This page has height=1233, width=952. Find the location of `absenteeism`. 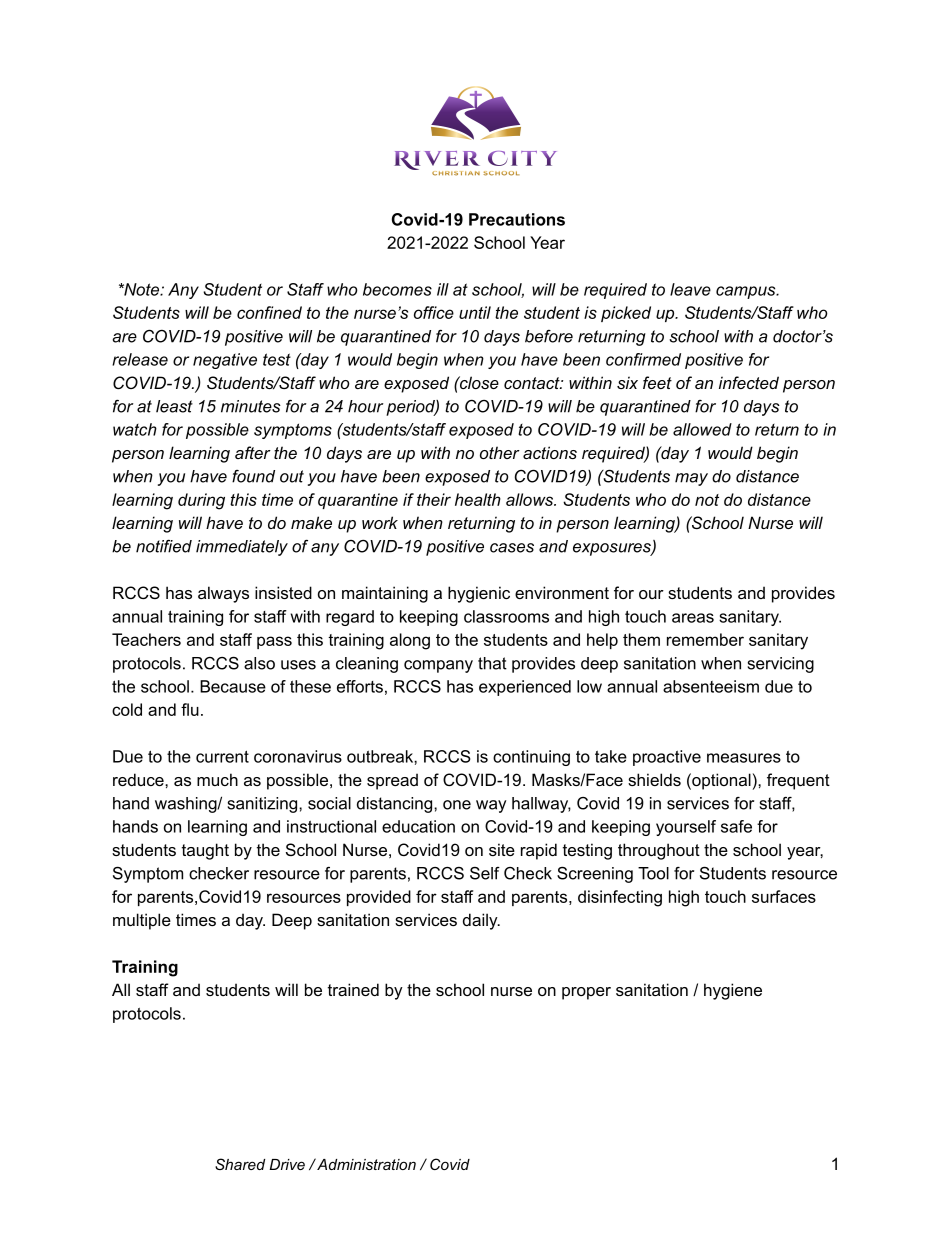

absenteeism is located at coordinates (711, 686).
